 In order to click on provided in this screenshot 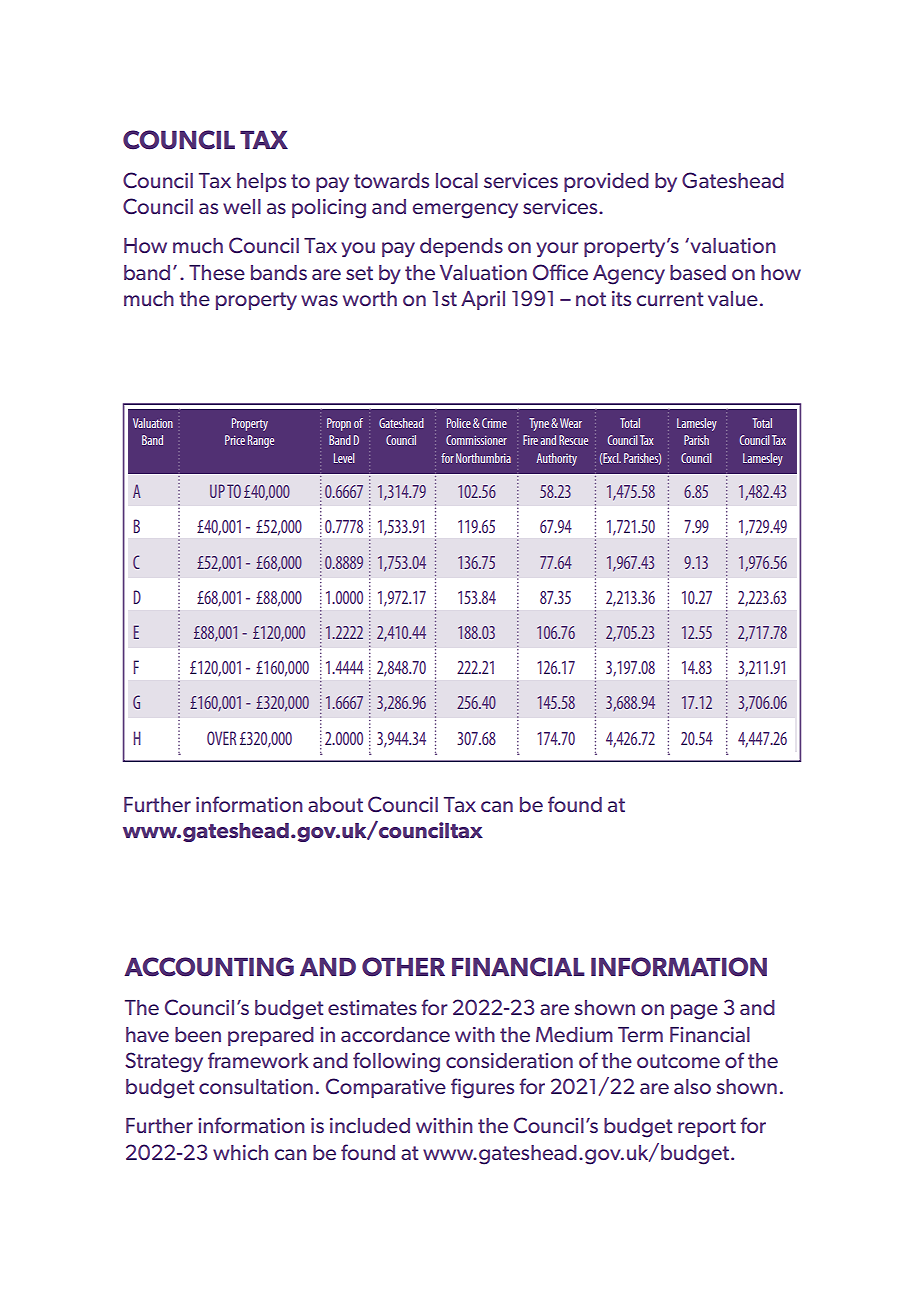, I will do `click(606, 182)`.
